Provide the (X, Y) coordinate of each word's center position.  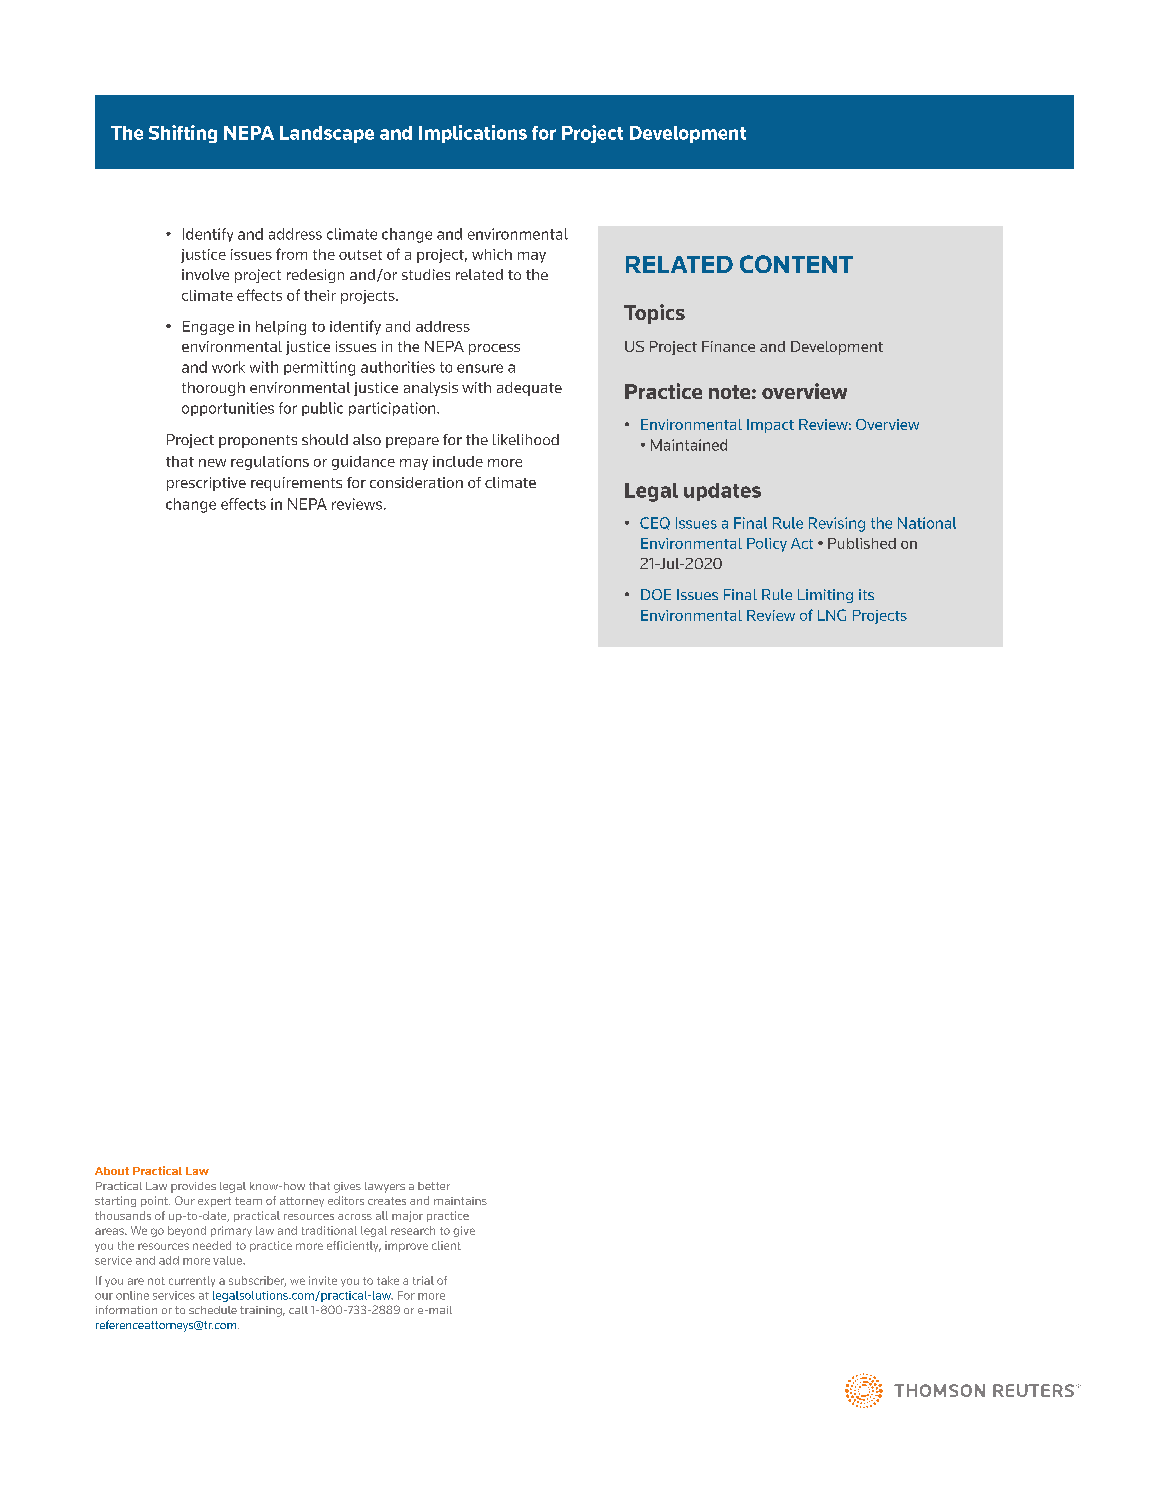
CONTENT (796, 264)
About (112, 1171)
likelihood (526, 439)
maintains (460, 1201)
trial (423, 1280)
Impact (770, 426)
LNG (832, 615)
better (434, 1186)
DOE (656, 594)
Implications (473, 134)
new (212, 463)
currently (192, 1281)
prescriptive (206, 484)
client (446, 1245)
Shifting (183, 134)
